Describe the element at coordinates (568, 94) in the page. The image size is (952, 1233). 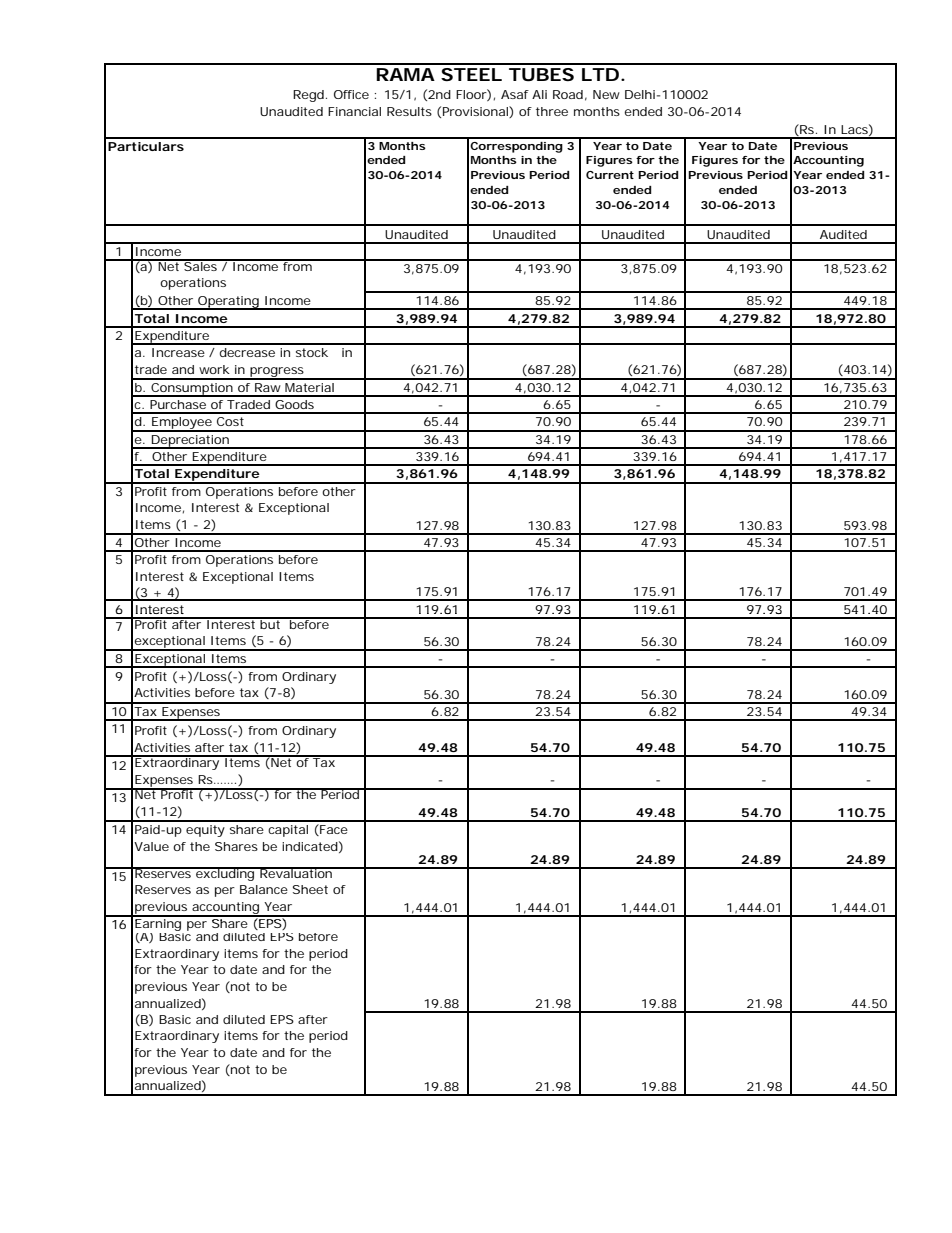
I see `Road` at that location.
